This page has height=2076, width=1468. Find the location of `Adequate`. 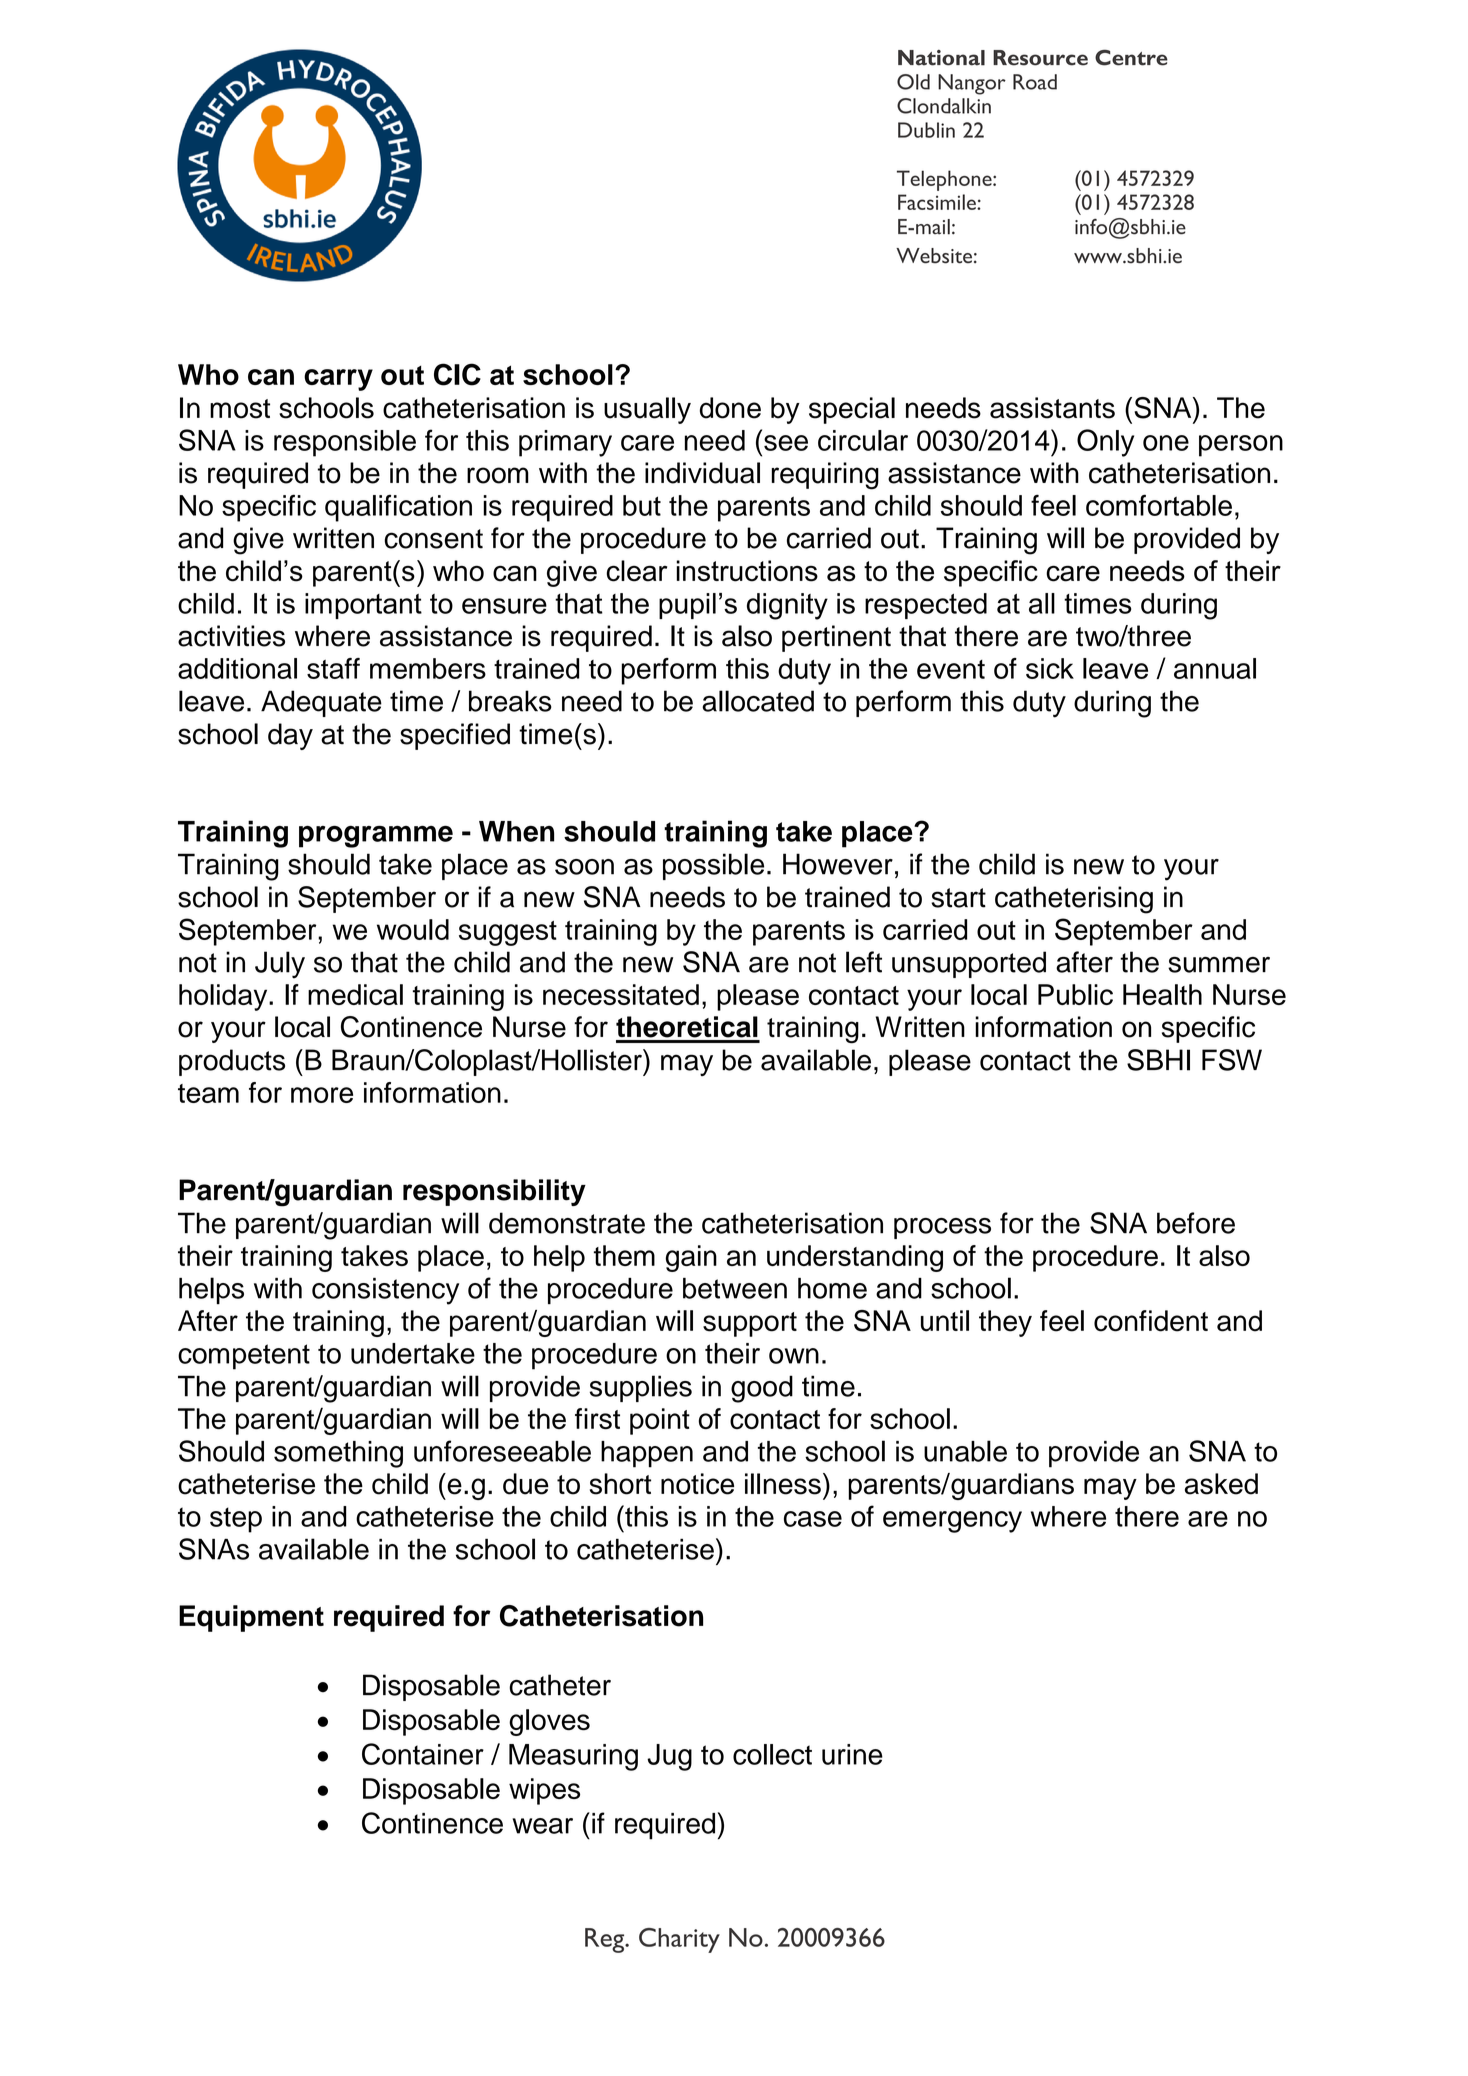

Adequate is located at coordinates (321, 703).
